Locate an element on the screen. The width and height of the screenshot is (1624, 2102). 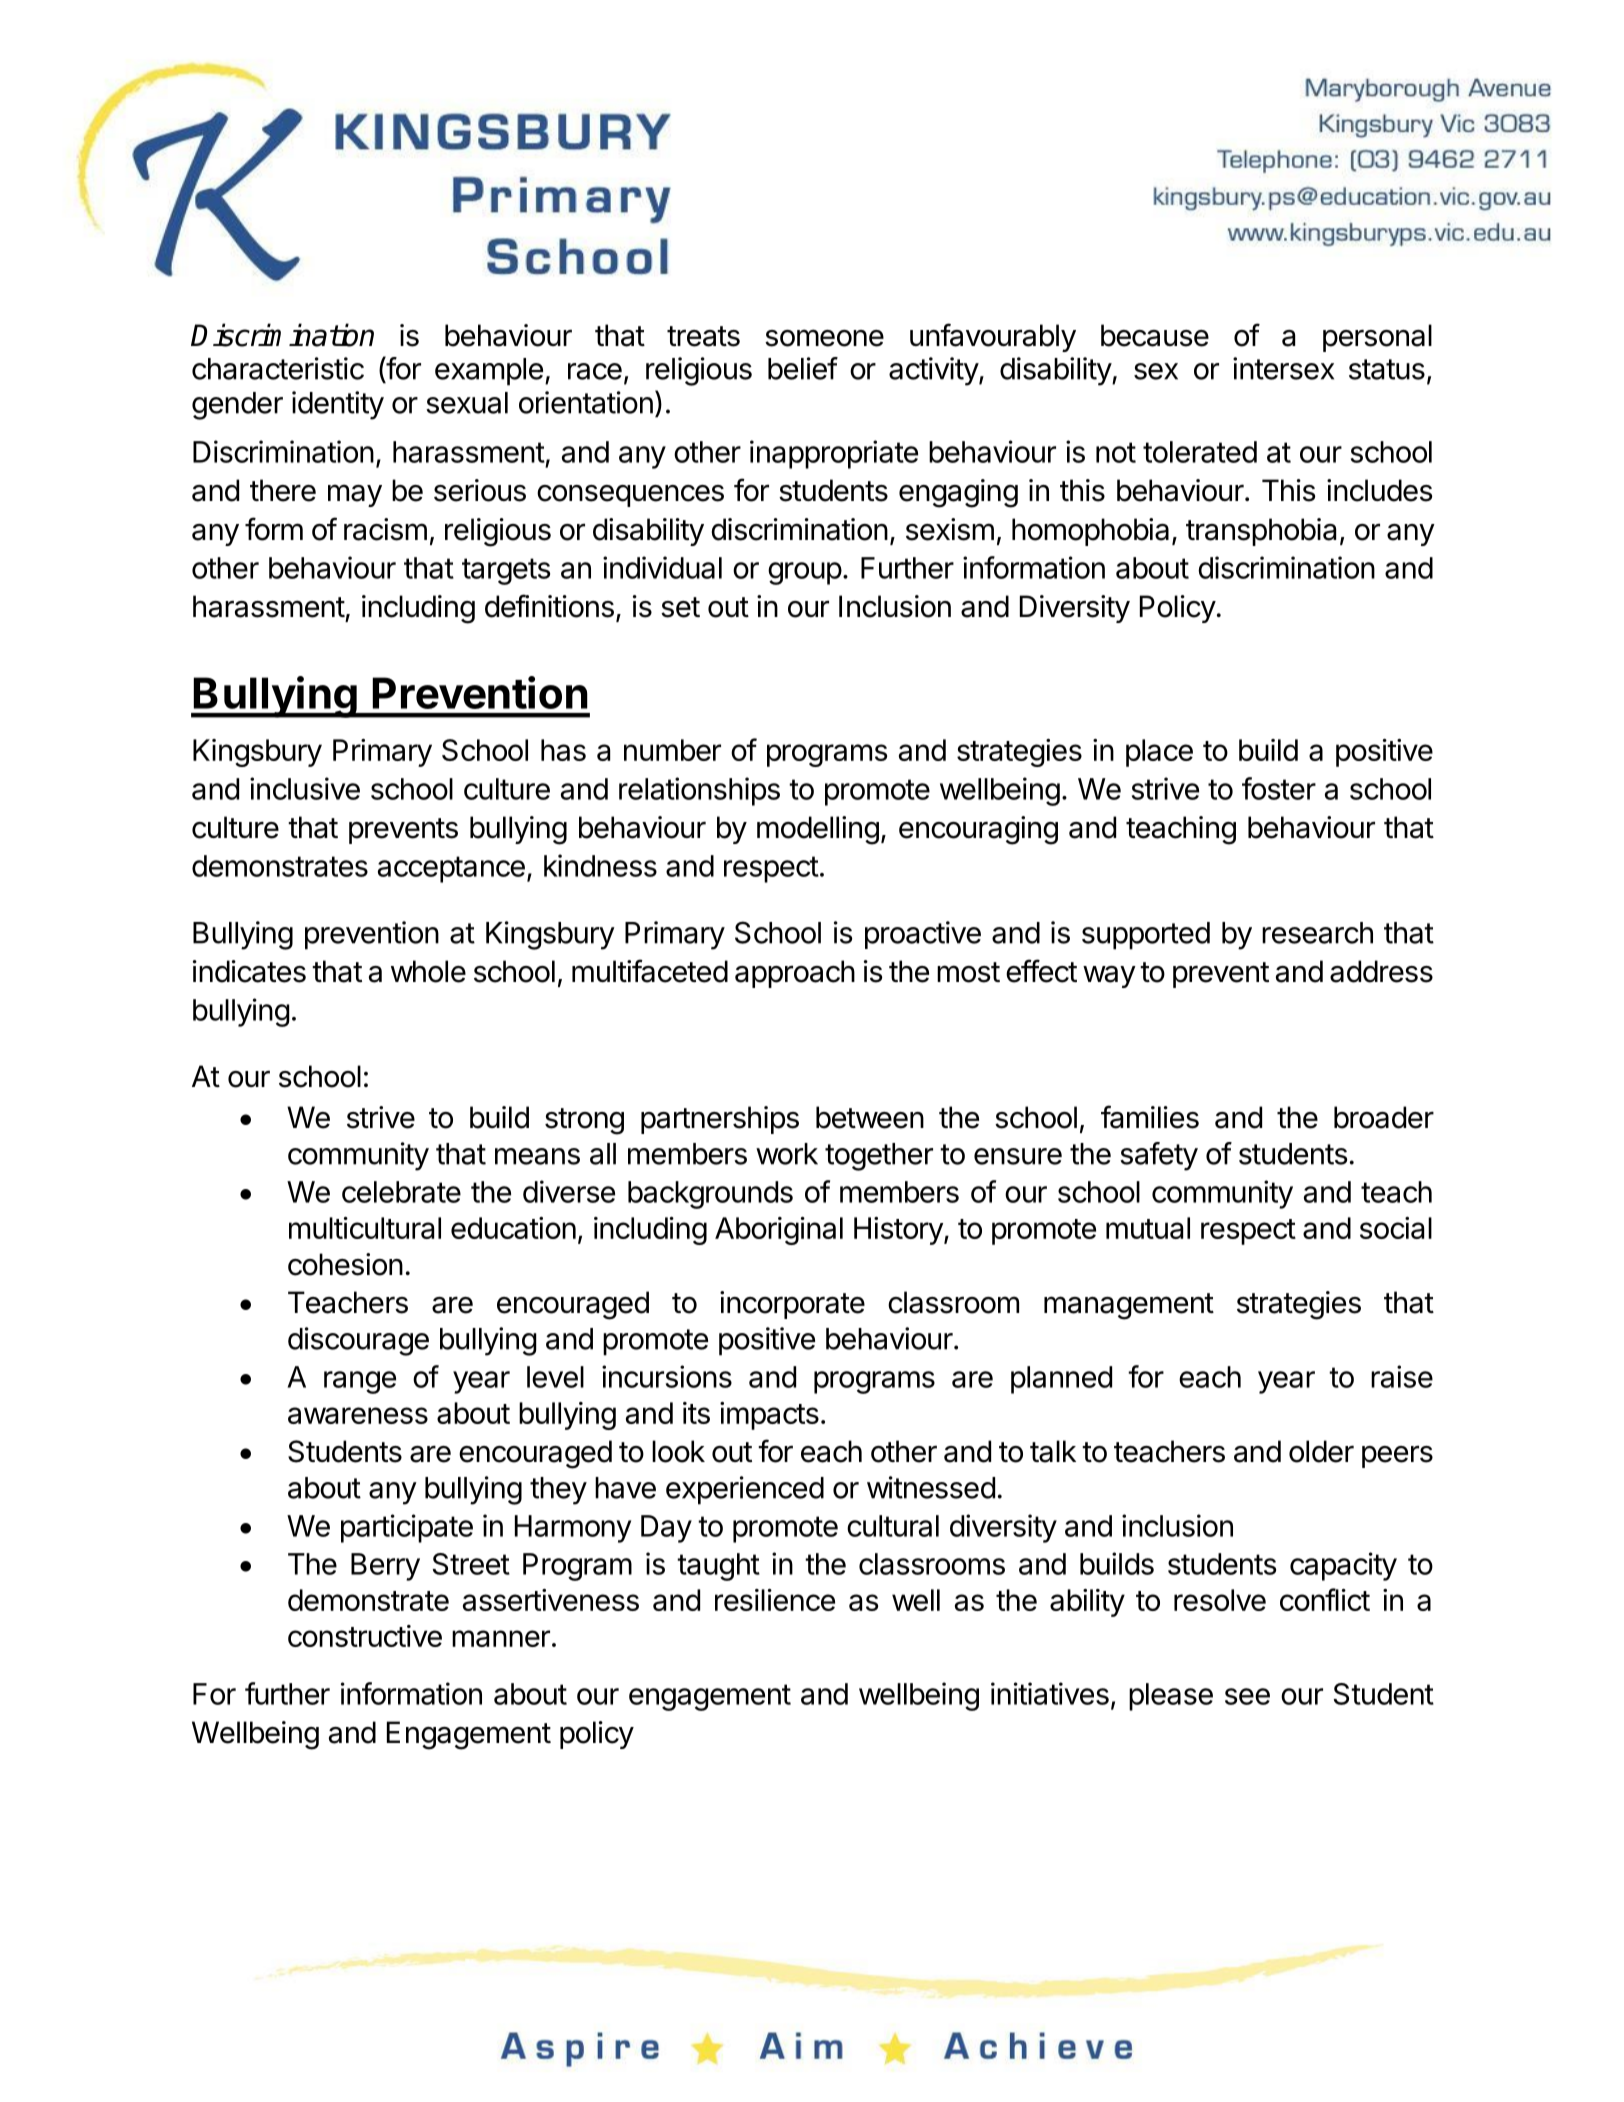
someone is located at coordinates (824, 338).
